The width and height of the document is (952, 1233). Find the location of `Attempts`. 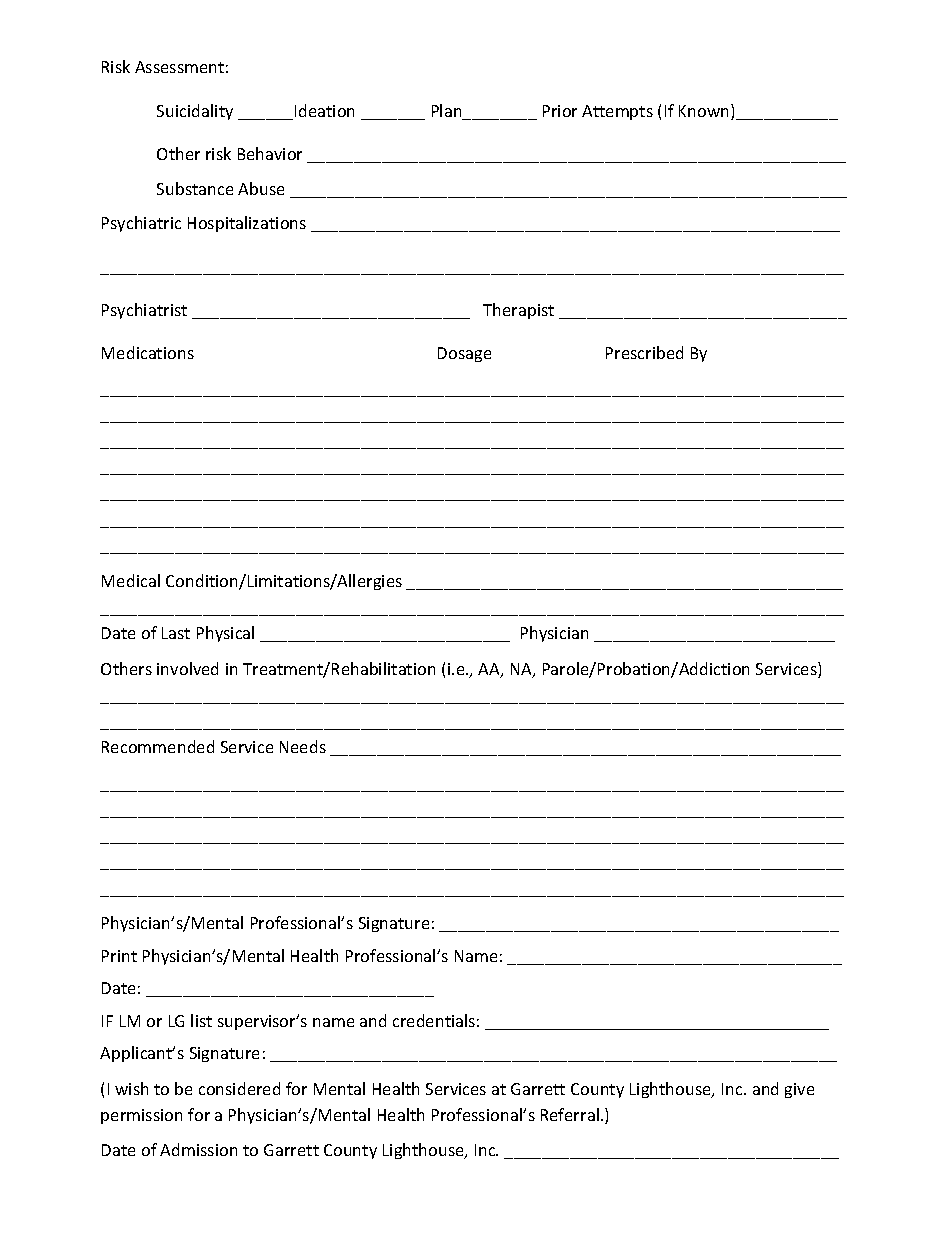

Attempts is located at coordinates (617, 112).
